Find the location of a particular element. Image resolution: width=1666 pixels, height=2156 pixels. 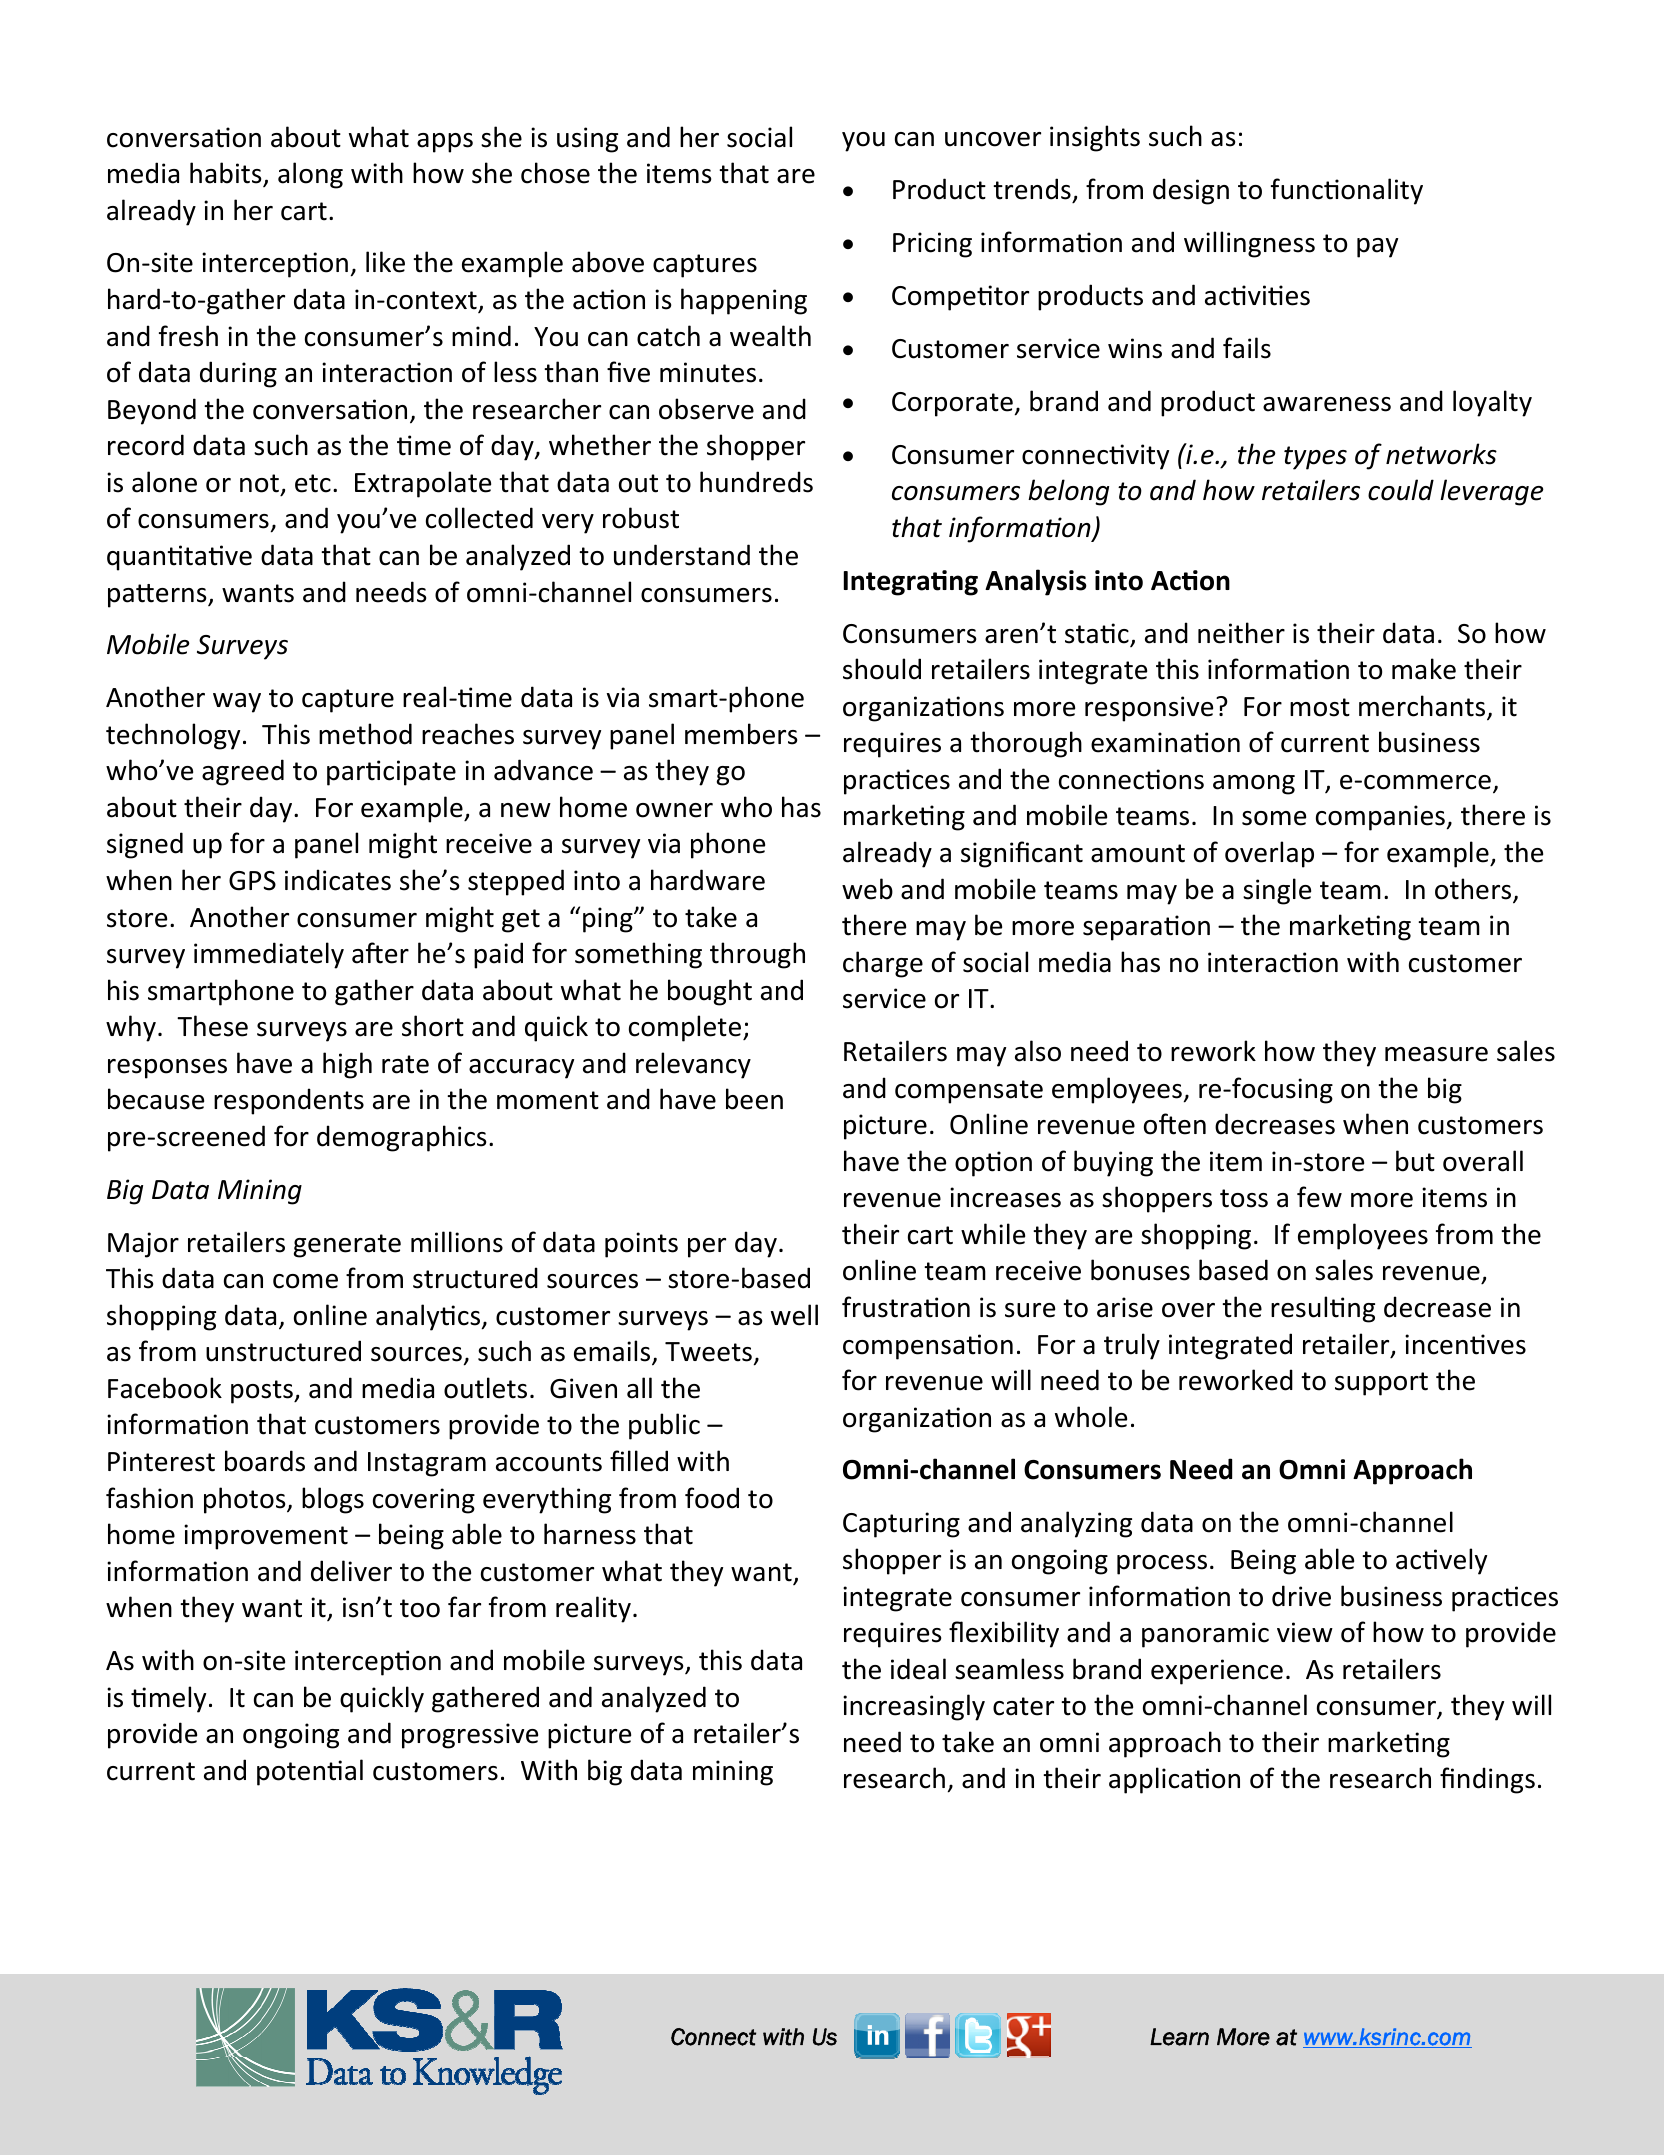

way is located at coordinates (237, 703).
